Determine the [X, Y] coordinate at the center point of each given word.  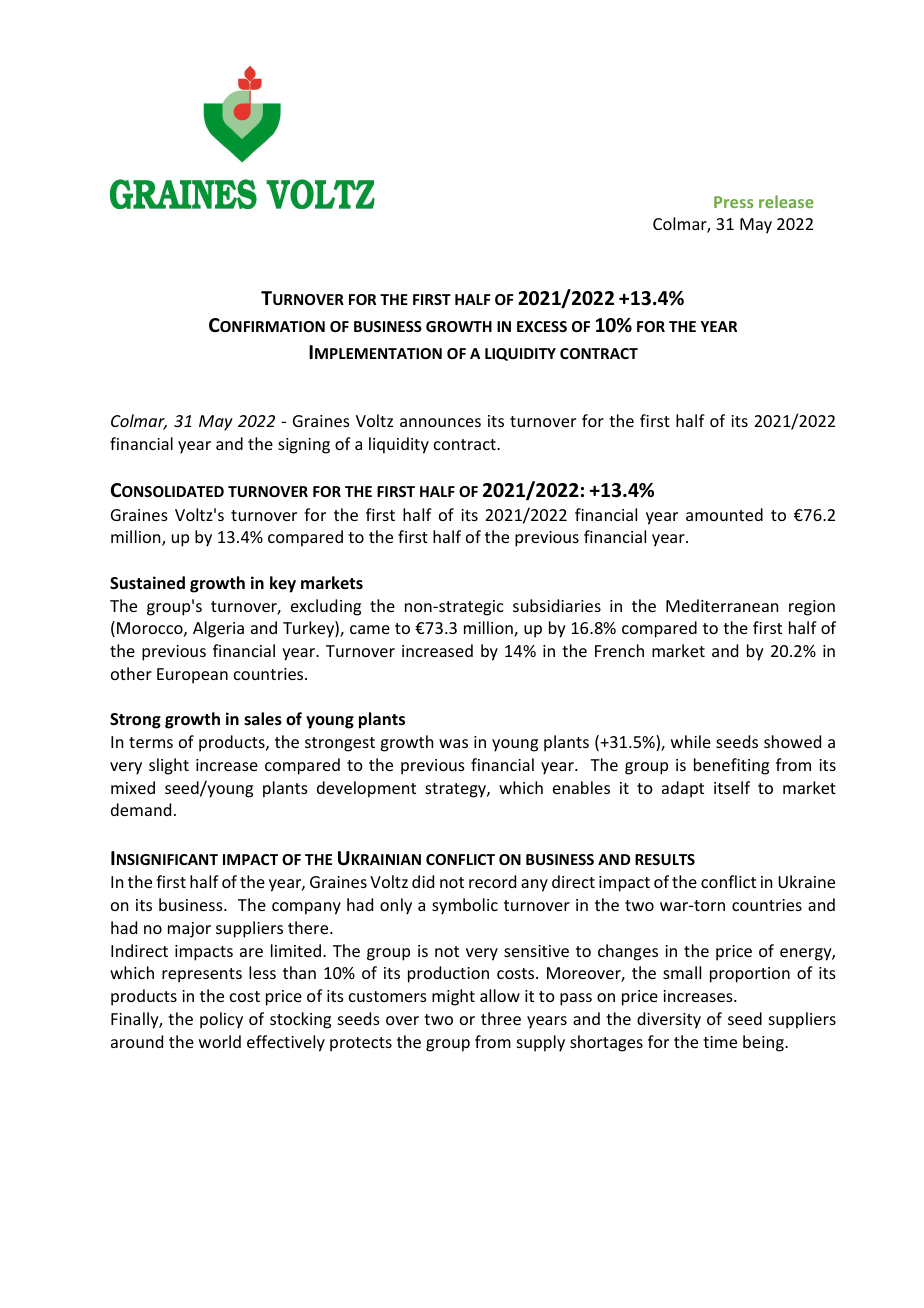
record [492, 881]
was [453, 743]
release [786, 201]
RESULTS [665, 859]
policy [221, 1020]
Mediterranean [722, 605]
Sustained [147, 583]
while [691, 741]
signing [304, 446]
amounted [724, 514]
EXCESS [542, 326]
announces [440, 422]
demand [141, 809]
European [192, 676]
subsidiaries [557, 605]
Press [733, 202]
